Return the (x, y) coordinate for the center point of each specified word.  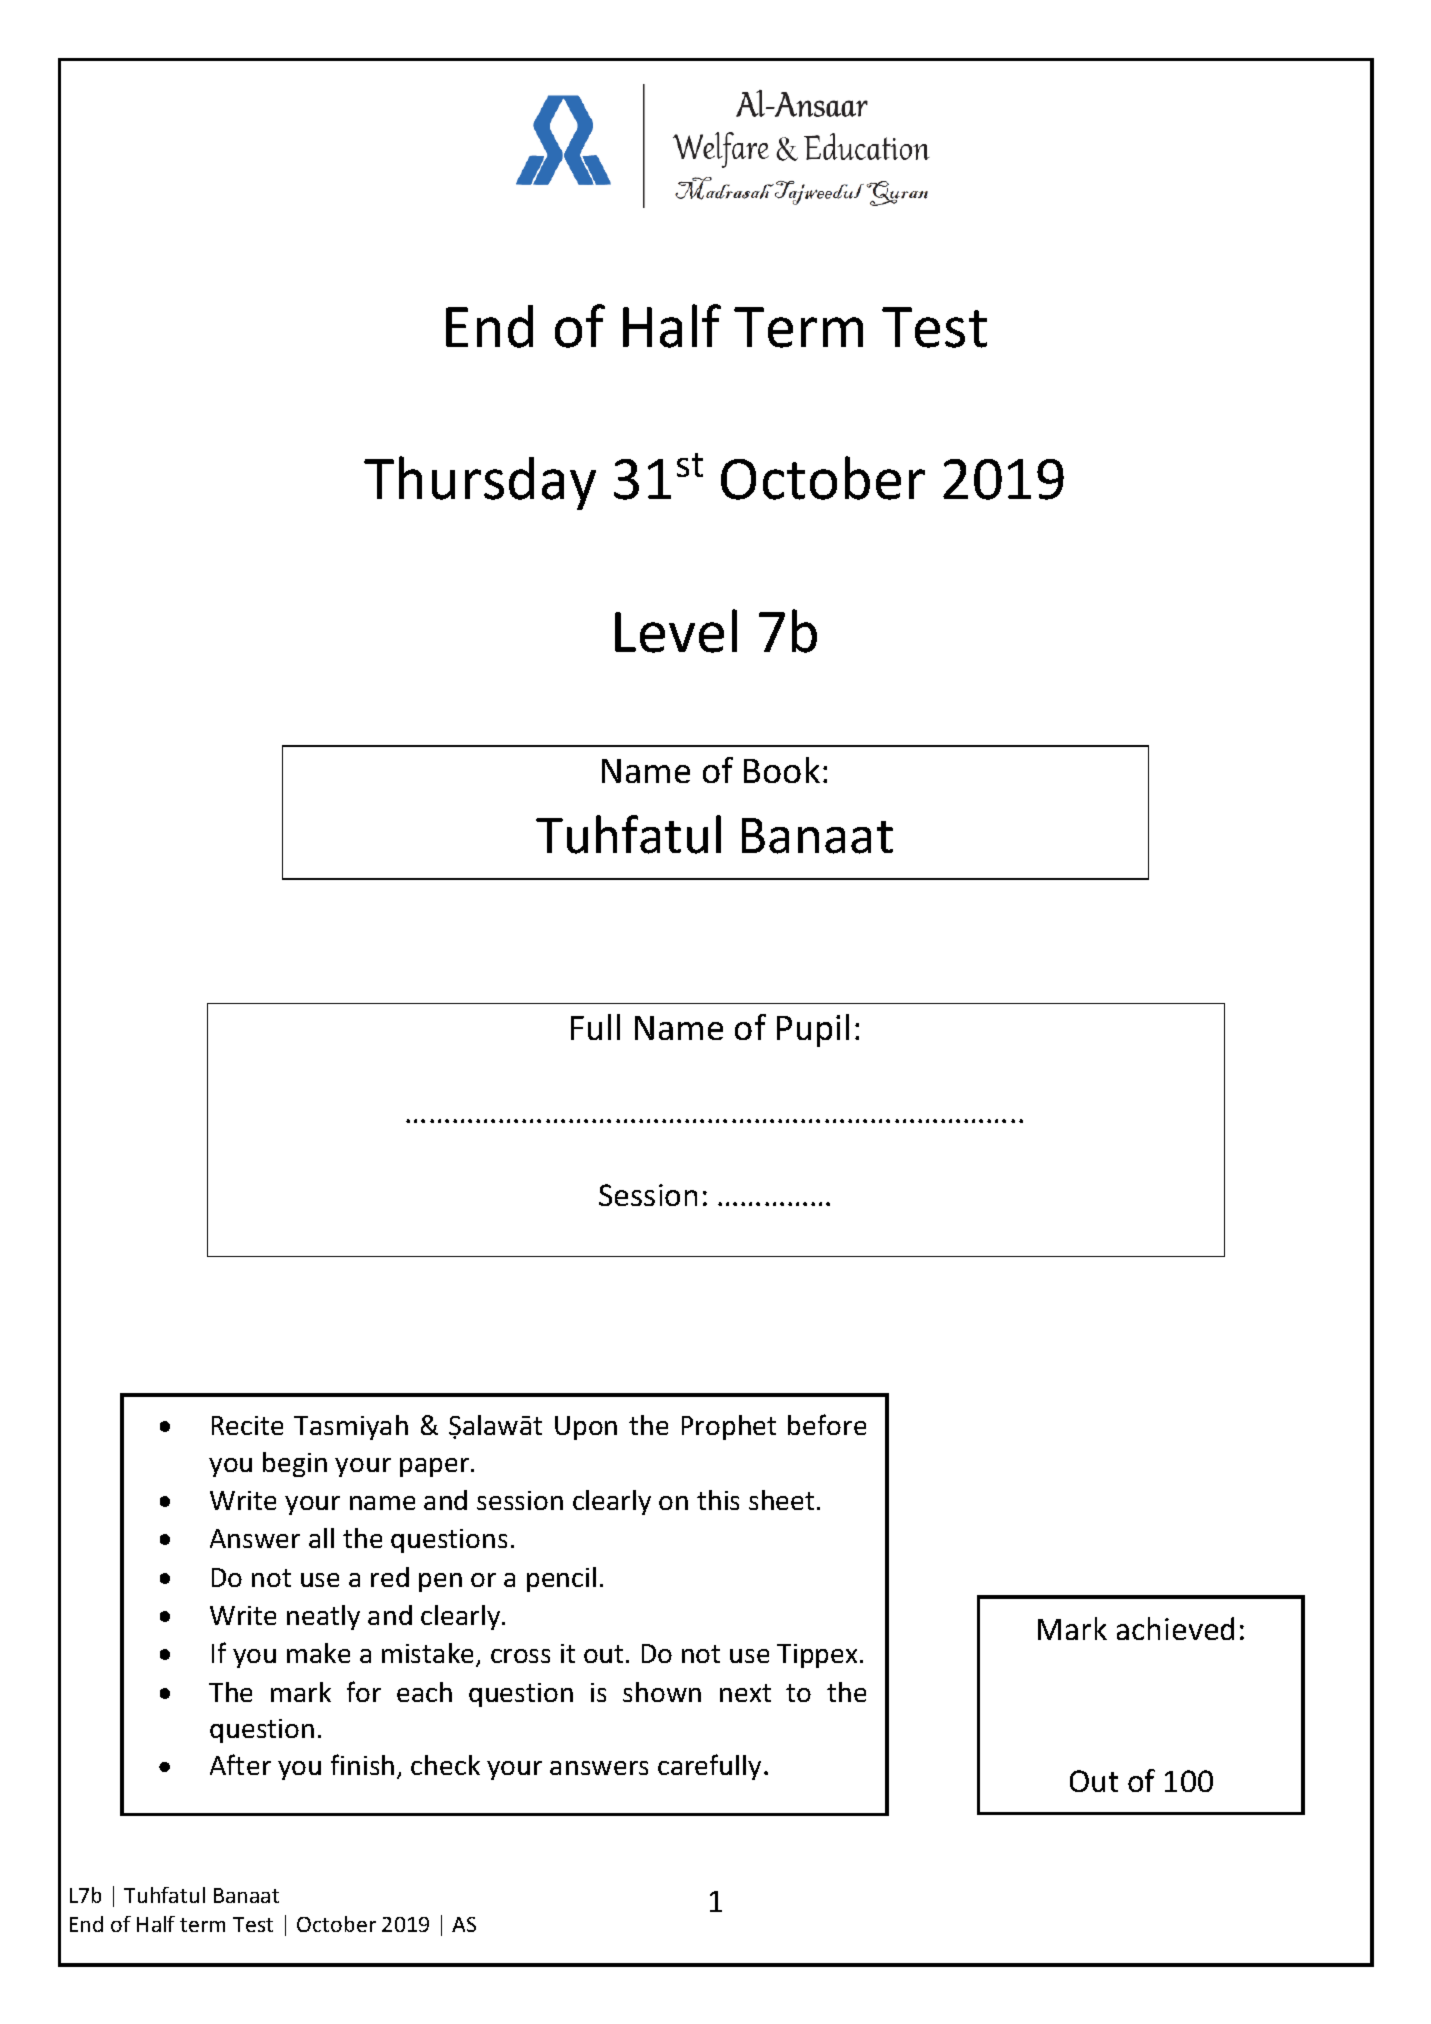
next (745, 1693)
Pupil (813, 1030)
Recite (247, 1425)
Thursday (480, 483)
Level (676, 631)
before (827, 1424)
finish (362, 1764)
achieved (1175, 1628)
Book (782, 770)
